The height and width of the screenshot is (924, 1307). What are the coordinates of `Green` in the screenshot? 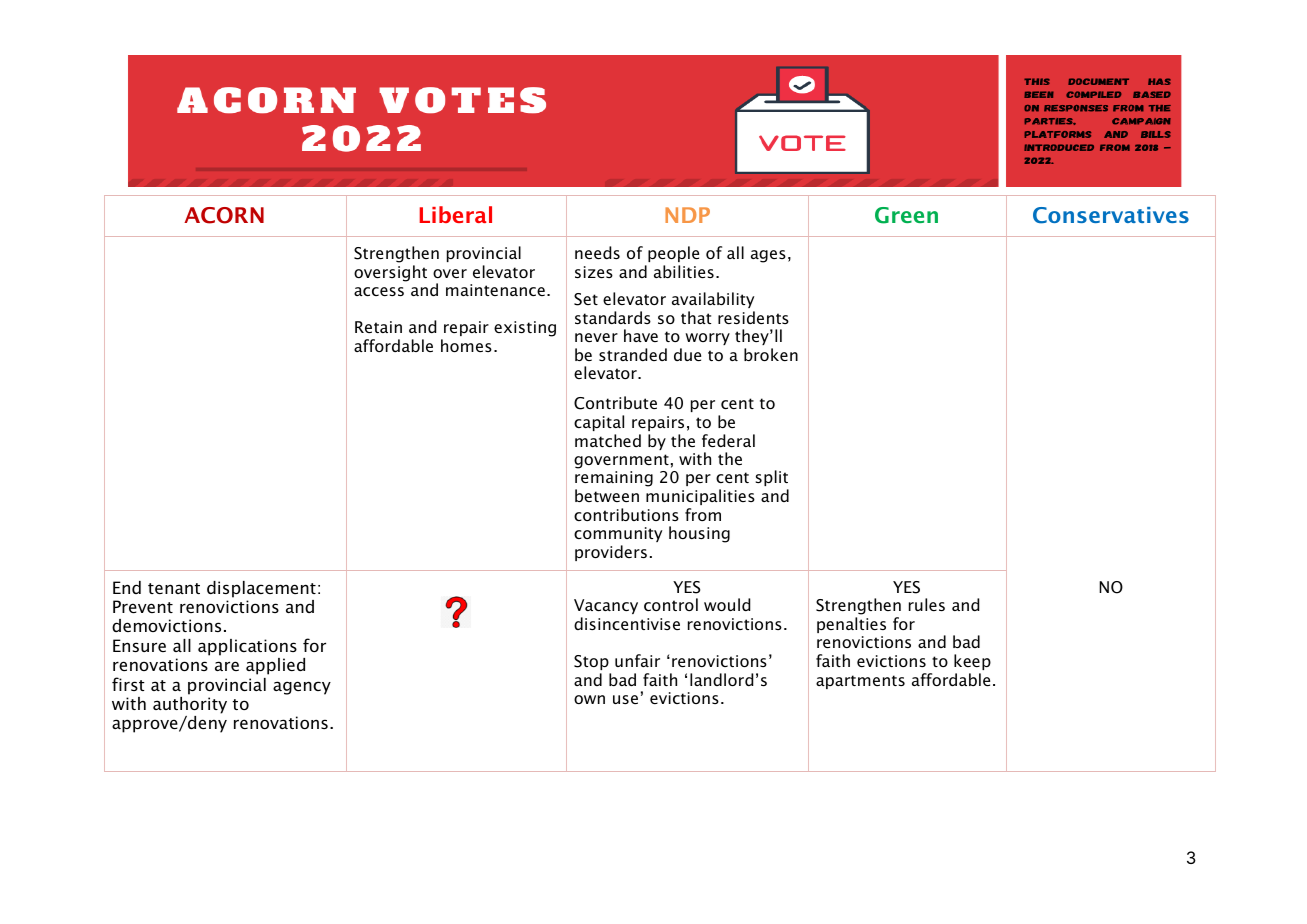 It's located at (906, 215).
